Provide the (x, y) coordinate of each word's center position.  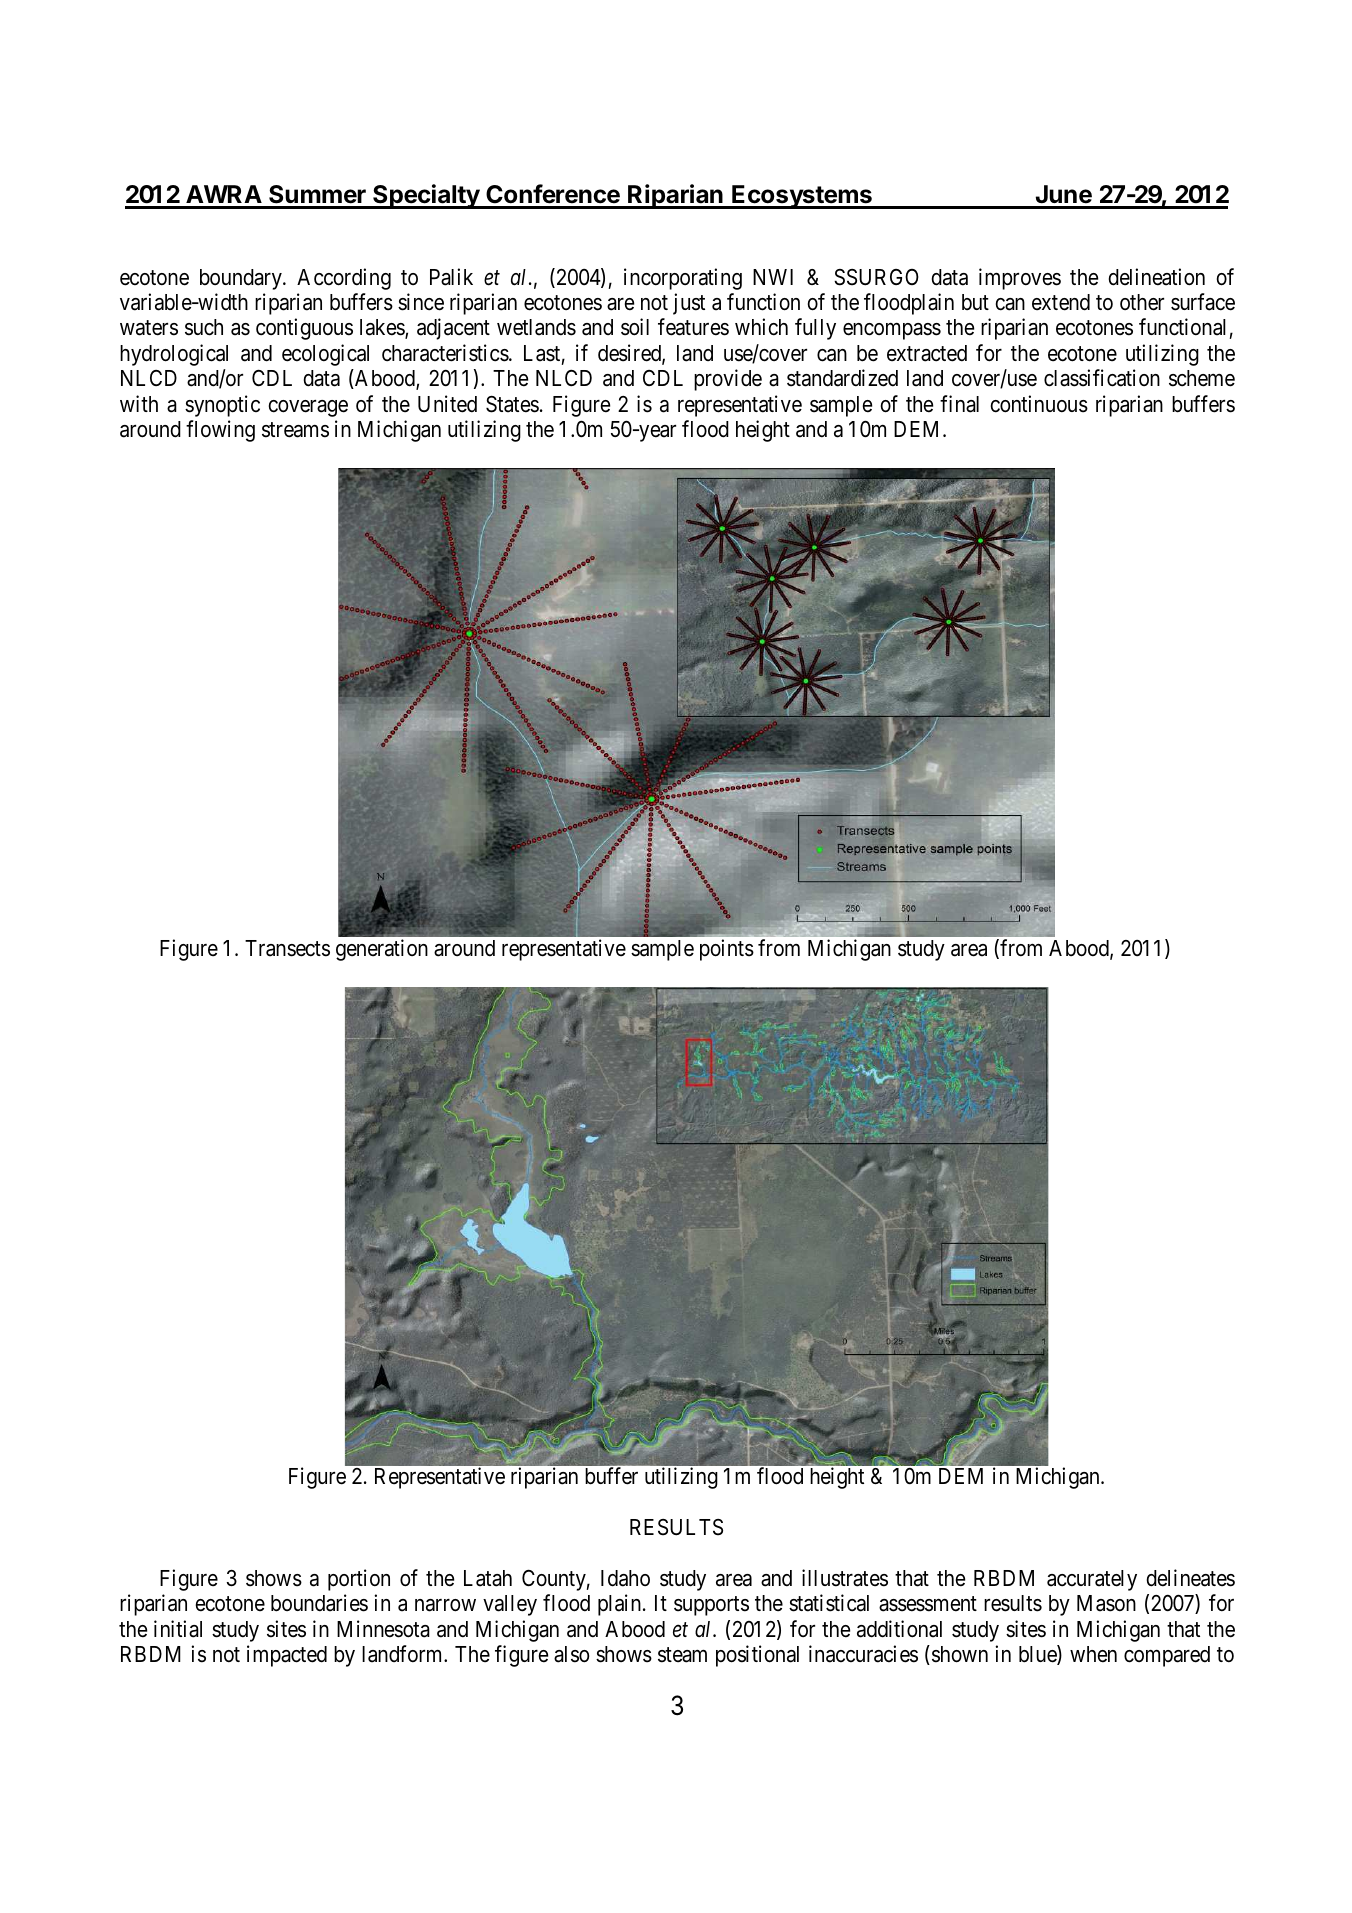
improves (1020, 279)
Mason (1106, 1603)
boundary (242, 279)
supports (711, 1606)
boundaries (319, 1603)
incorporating (683, 279)
